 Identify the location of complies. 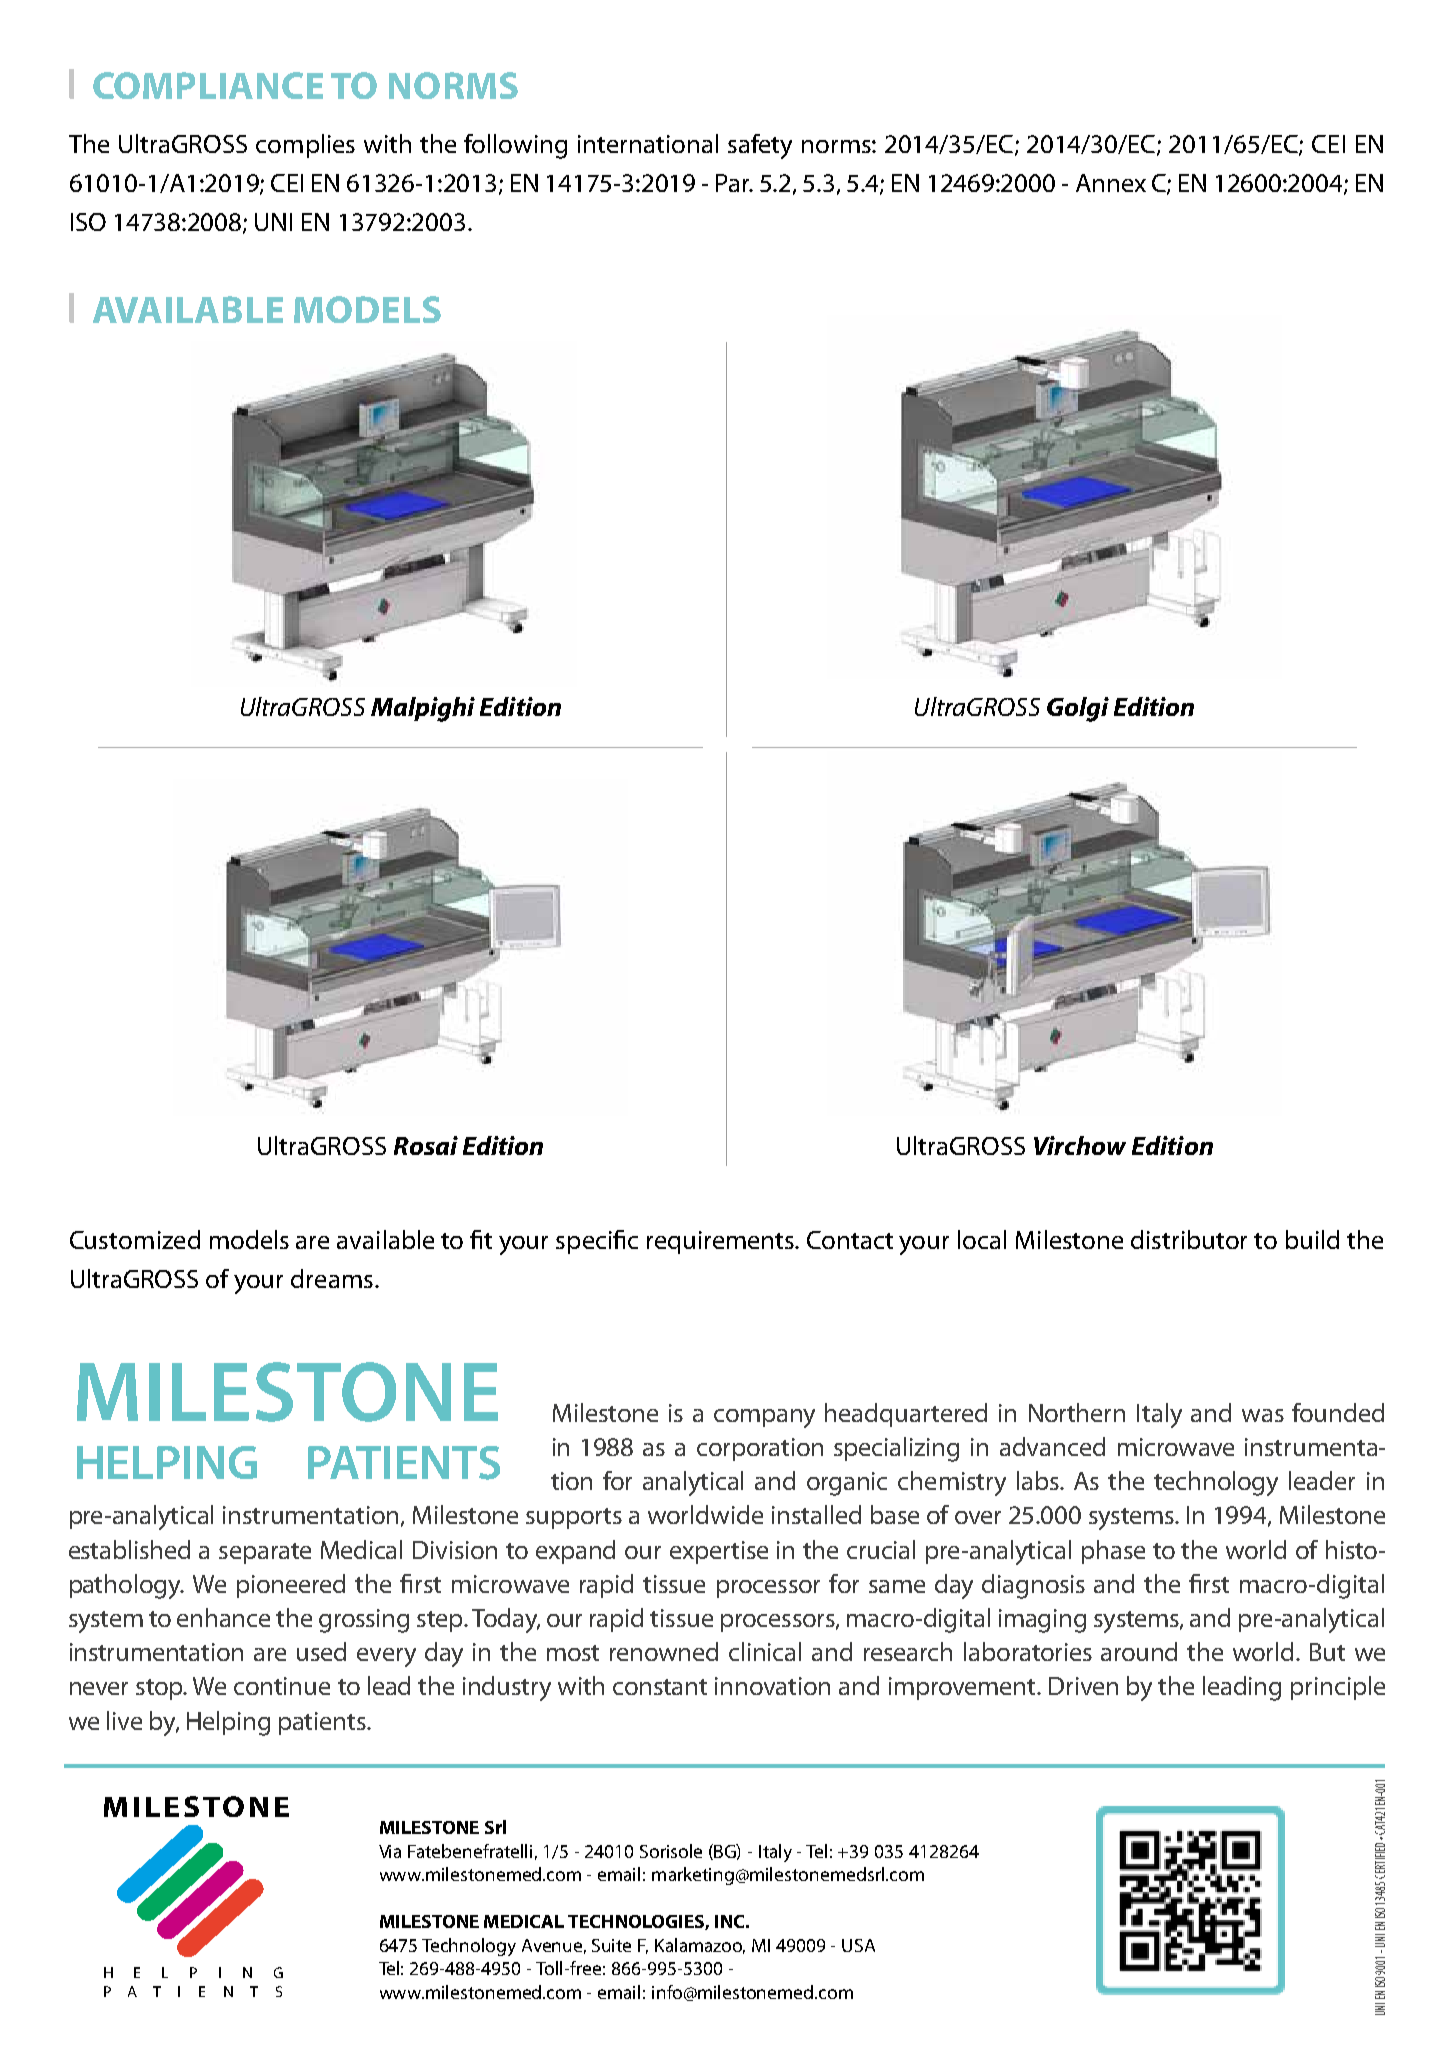
(305, 146).
